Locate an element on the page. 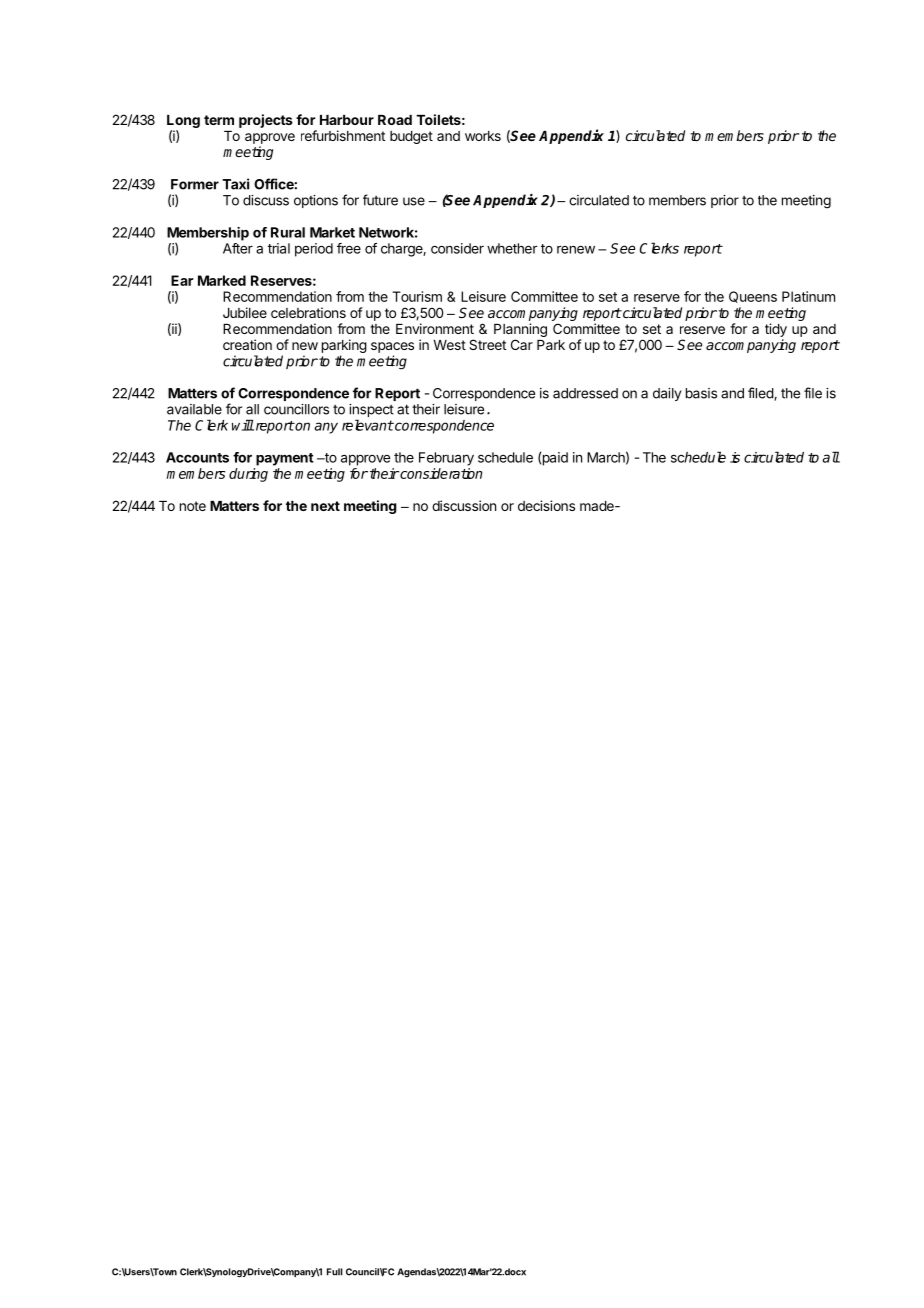 Image resolution: width=924 pixels, height=1308 pixels. Full is located at coordinates (335, 1272).
